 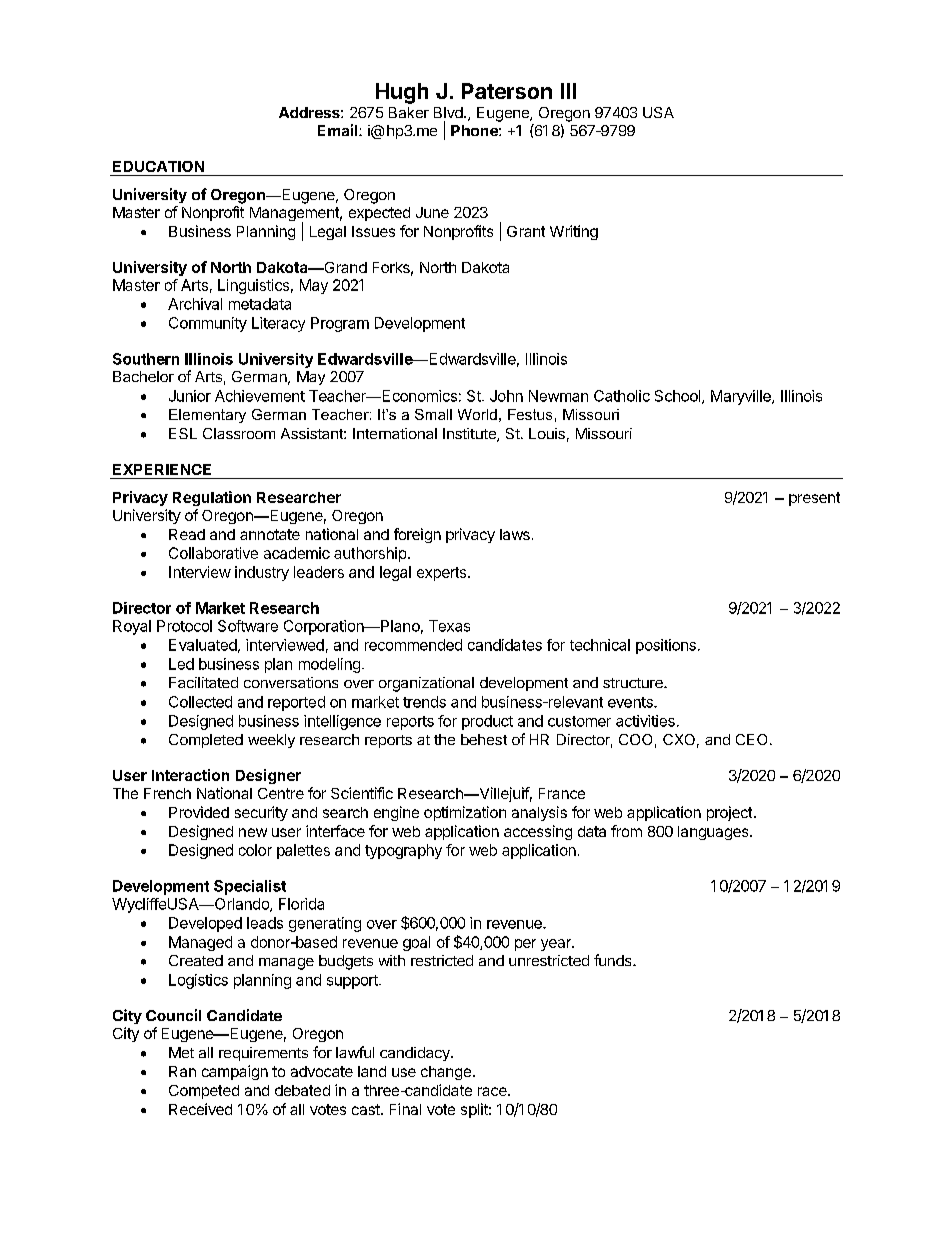 What do you see at coordinates (158, 166) in the screenshot?
I see `EDUCATION` at bounding box center [158, 166].
